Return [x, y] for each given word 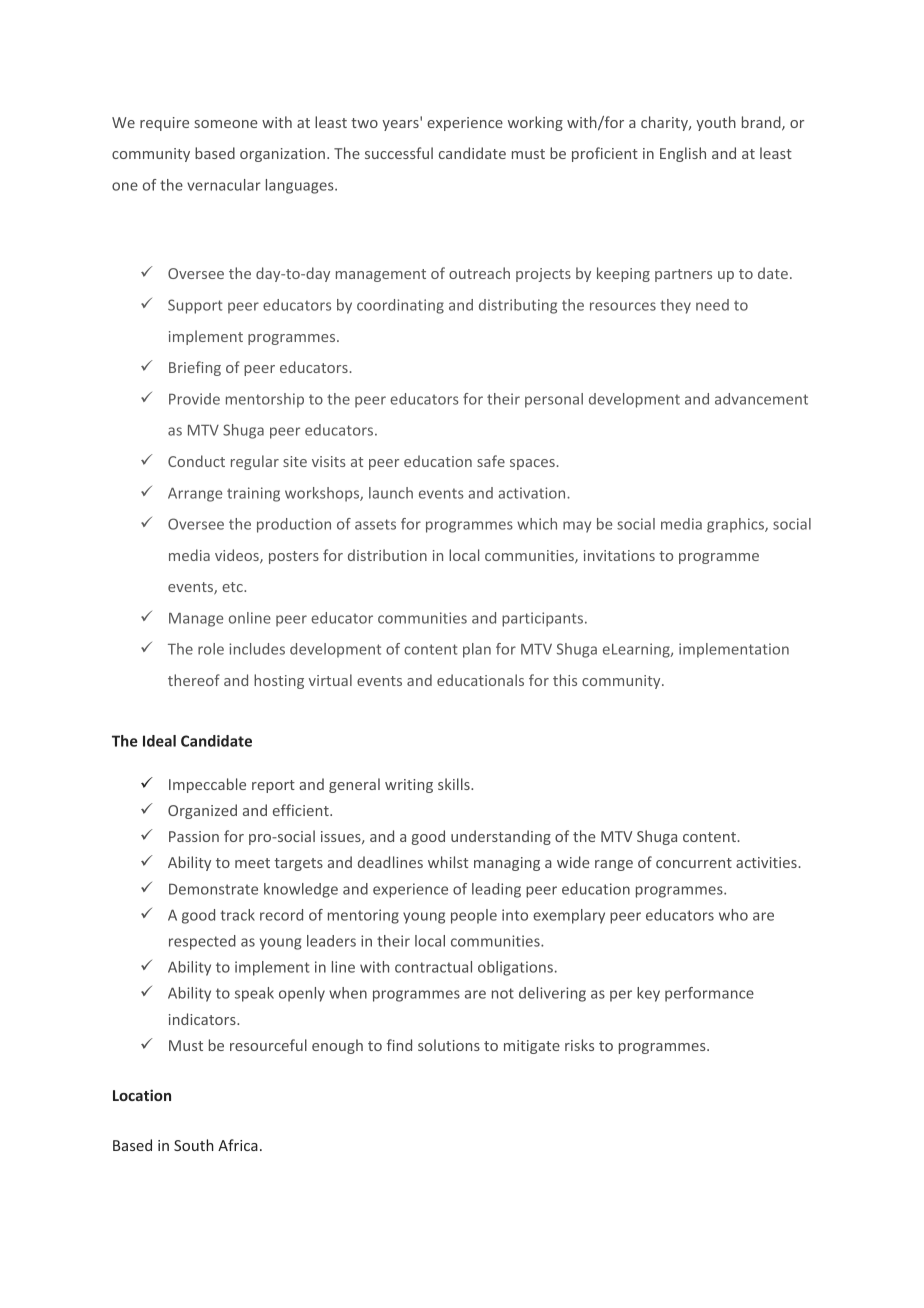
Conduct [196, 461]
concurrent [694, 863]
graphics [736, 525]
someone [226, 124]
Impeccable [207, 785]
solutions [449, 1045]
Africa [238, 1145]
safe [491, 461]
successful [399, 153]
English [683, 154]
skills [455, 784]
